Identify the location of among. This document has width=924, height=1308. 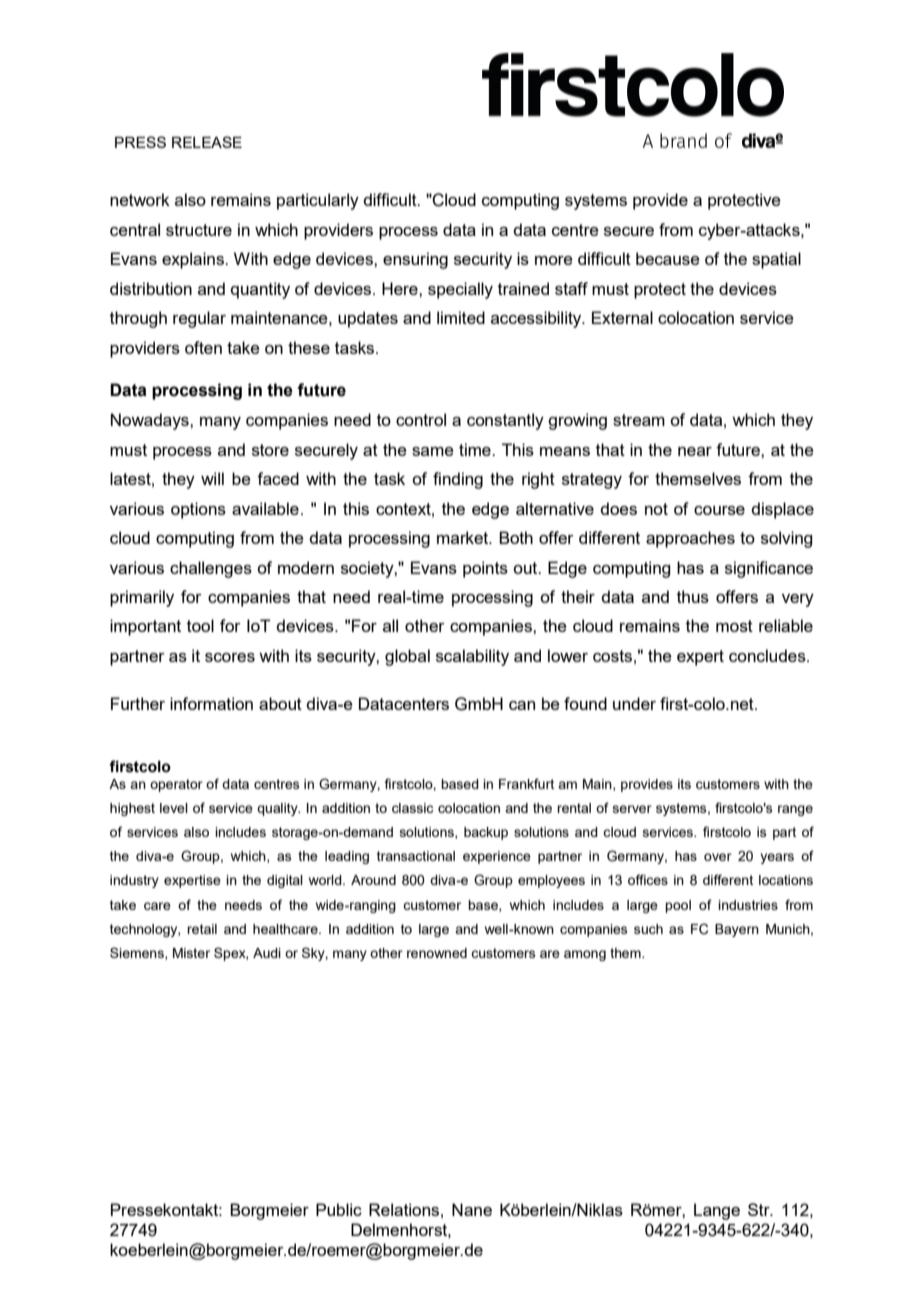
(585, 955).
